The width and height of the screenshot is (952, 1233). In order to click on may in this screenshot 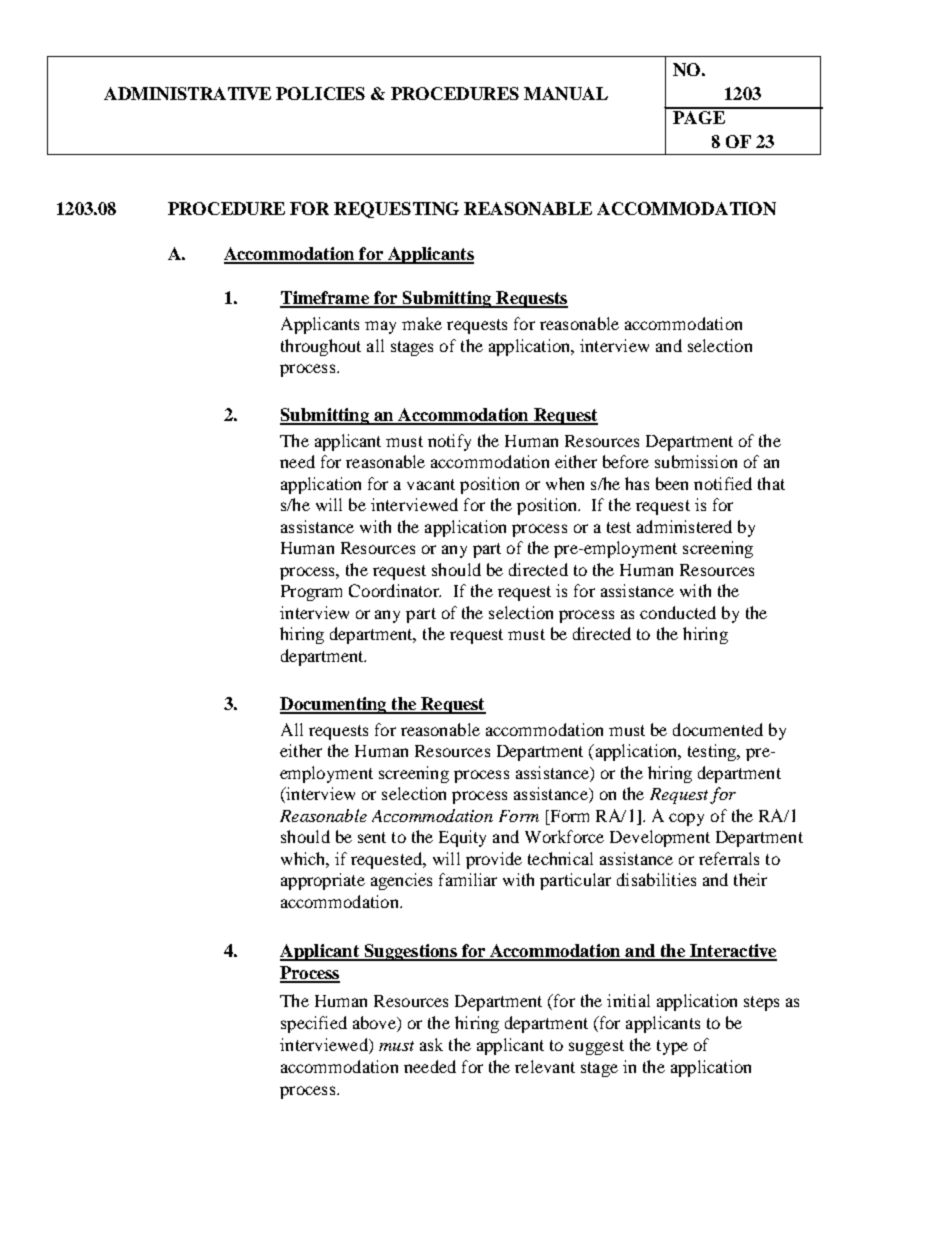, I will do `click(380, 327)`.
